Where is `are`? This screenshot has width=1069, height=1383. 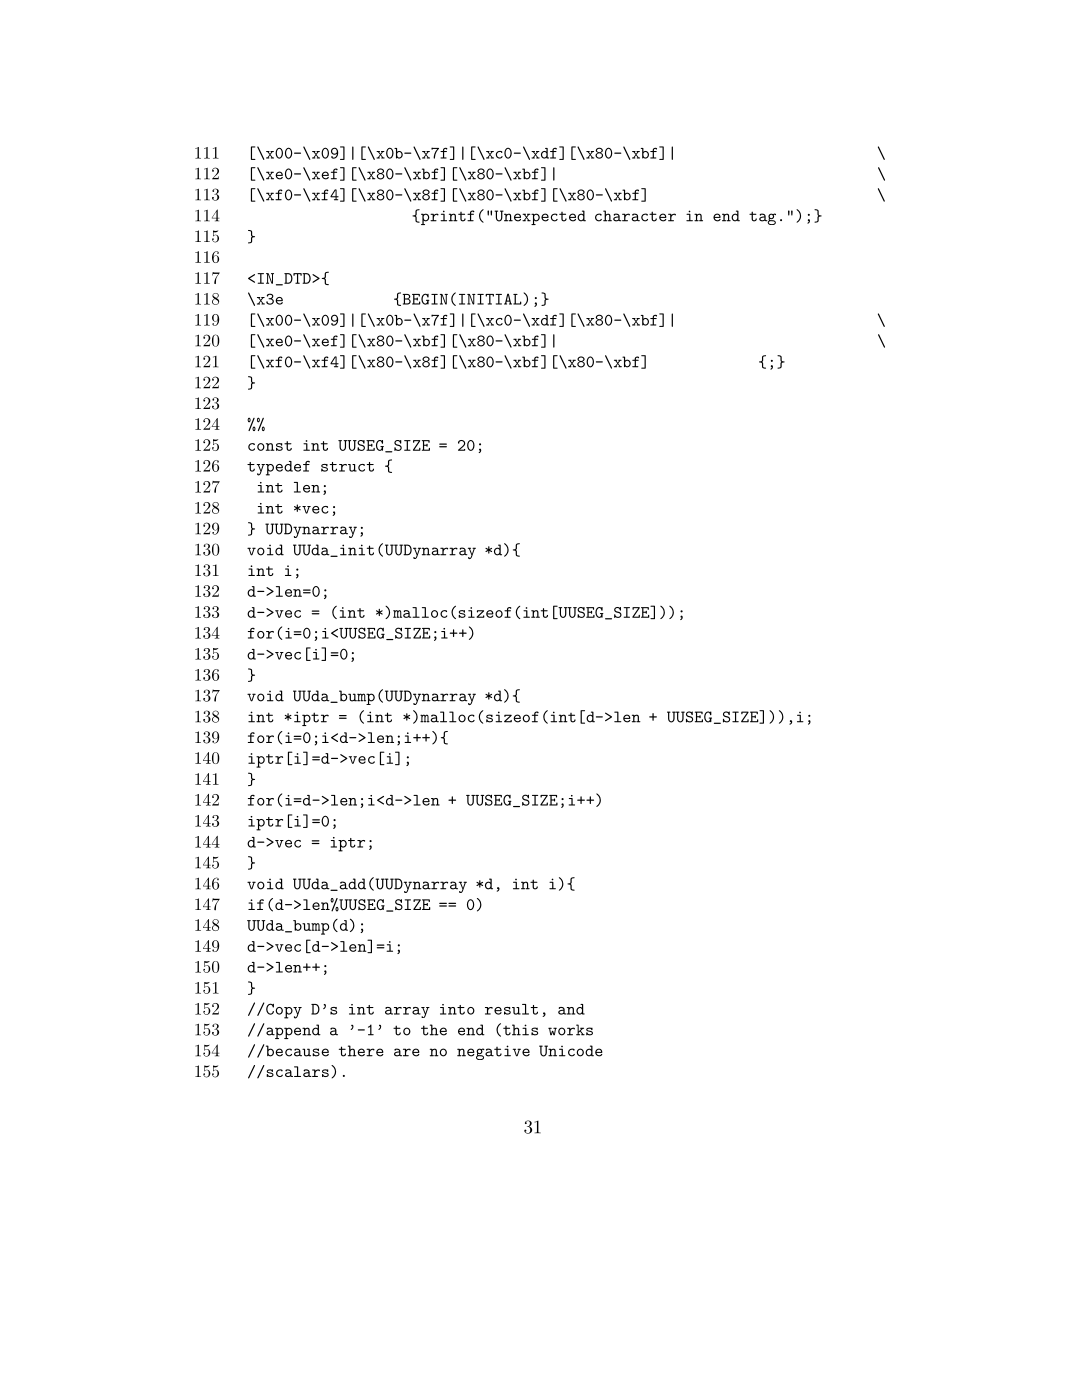
are is located at coordinates (407, 1052).
